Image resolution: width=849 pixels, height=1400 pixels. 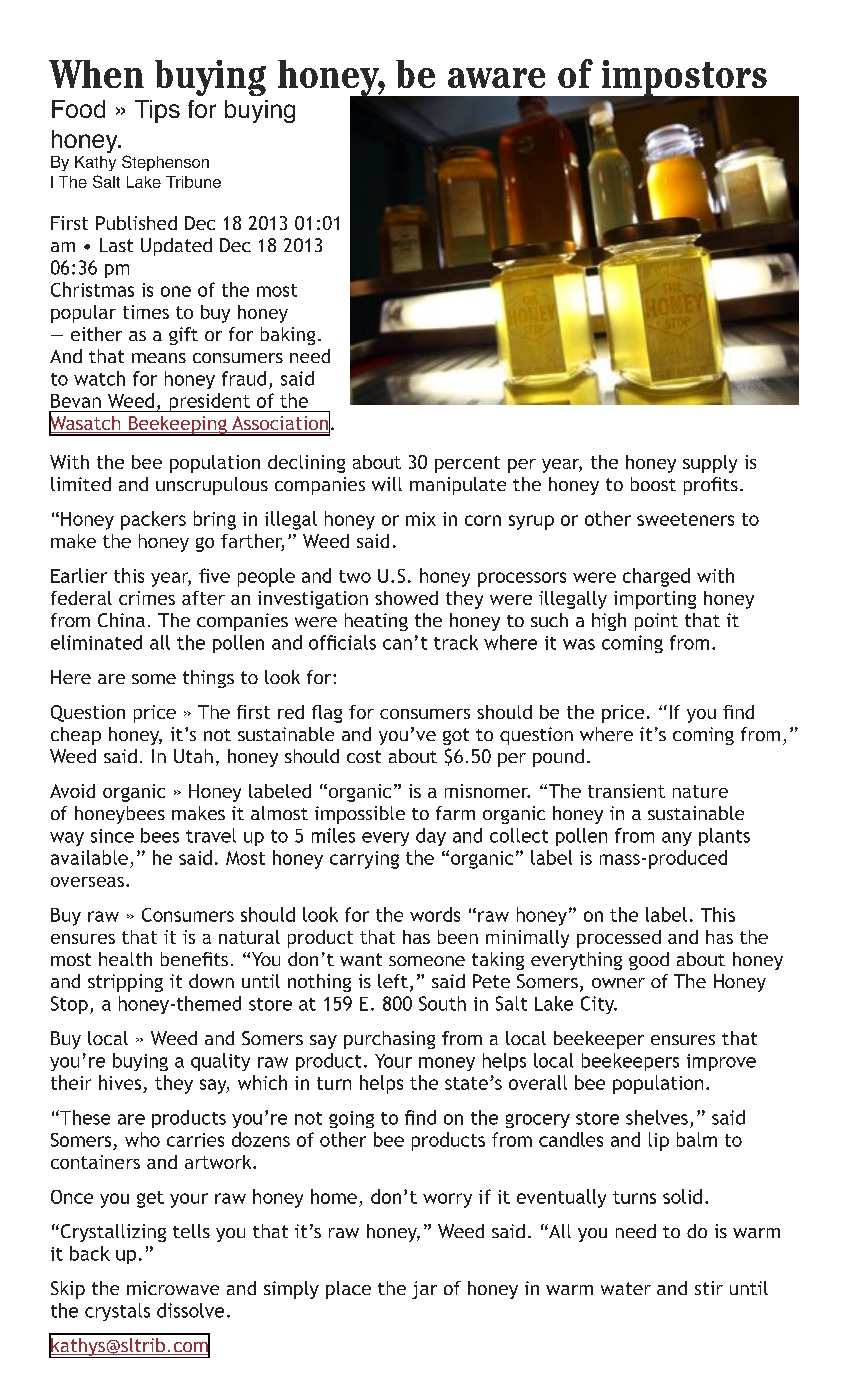 What do you see at coordinates (157, 111) in the page?
I see `Tips` at bounding box center [157, 111].
